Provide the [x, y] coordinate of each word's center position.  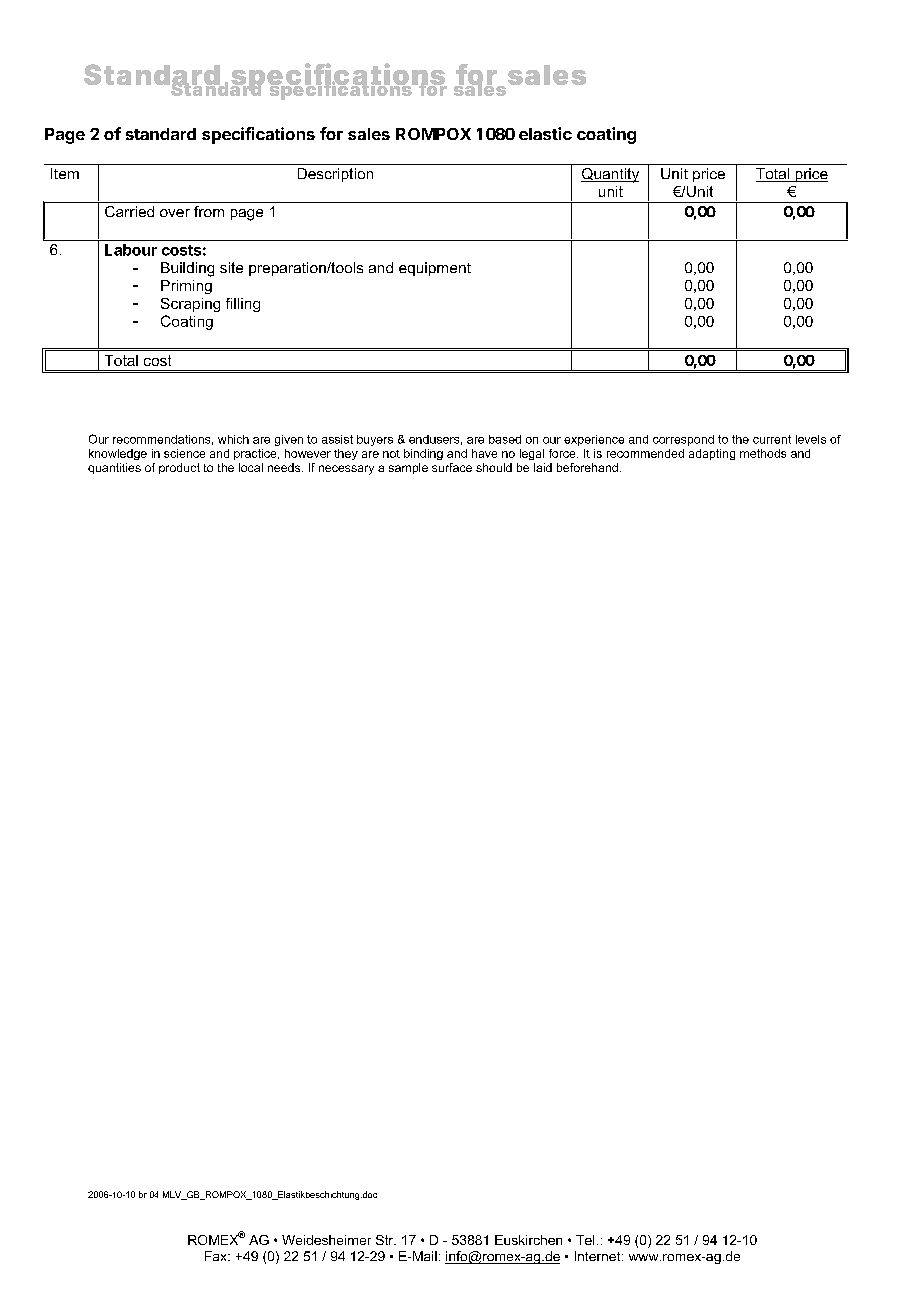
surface [452, 467]
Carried [129, 211]
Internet [599, 1256]
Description [335, 175]
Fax [217, 1256]
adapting [712, 454]
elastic [545, 133]
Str [386, 1240]
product [179, 468]
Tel [585, 1240]
